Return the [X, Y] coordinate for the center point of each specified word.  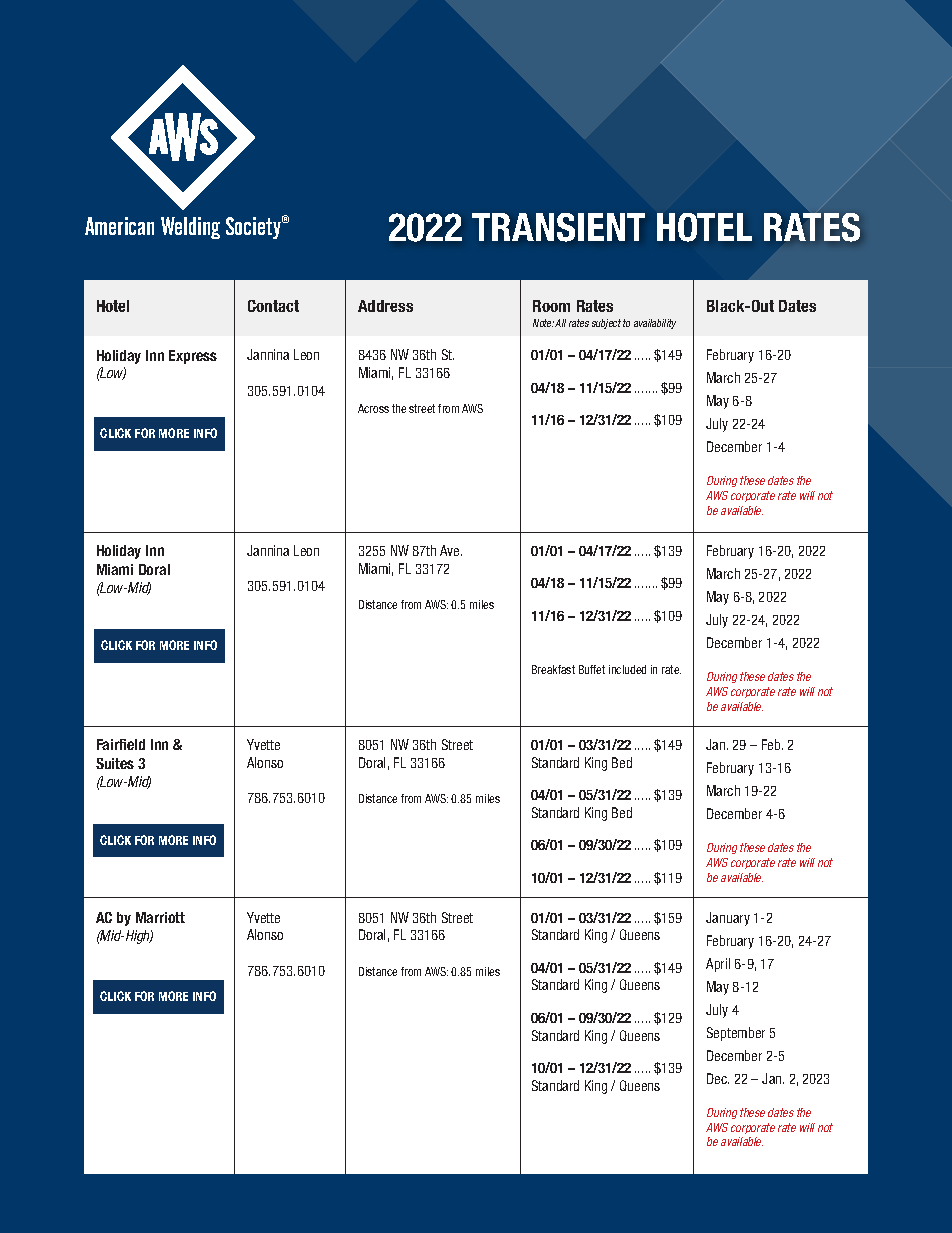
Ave [451, 550]
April [718, 965]
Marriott [160, 917]
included [627, 669]
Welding [190, 228]
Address [385, 306]
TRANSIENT [558, 227]
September [736, 1034]
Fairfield [121, 744]
